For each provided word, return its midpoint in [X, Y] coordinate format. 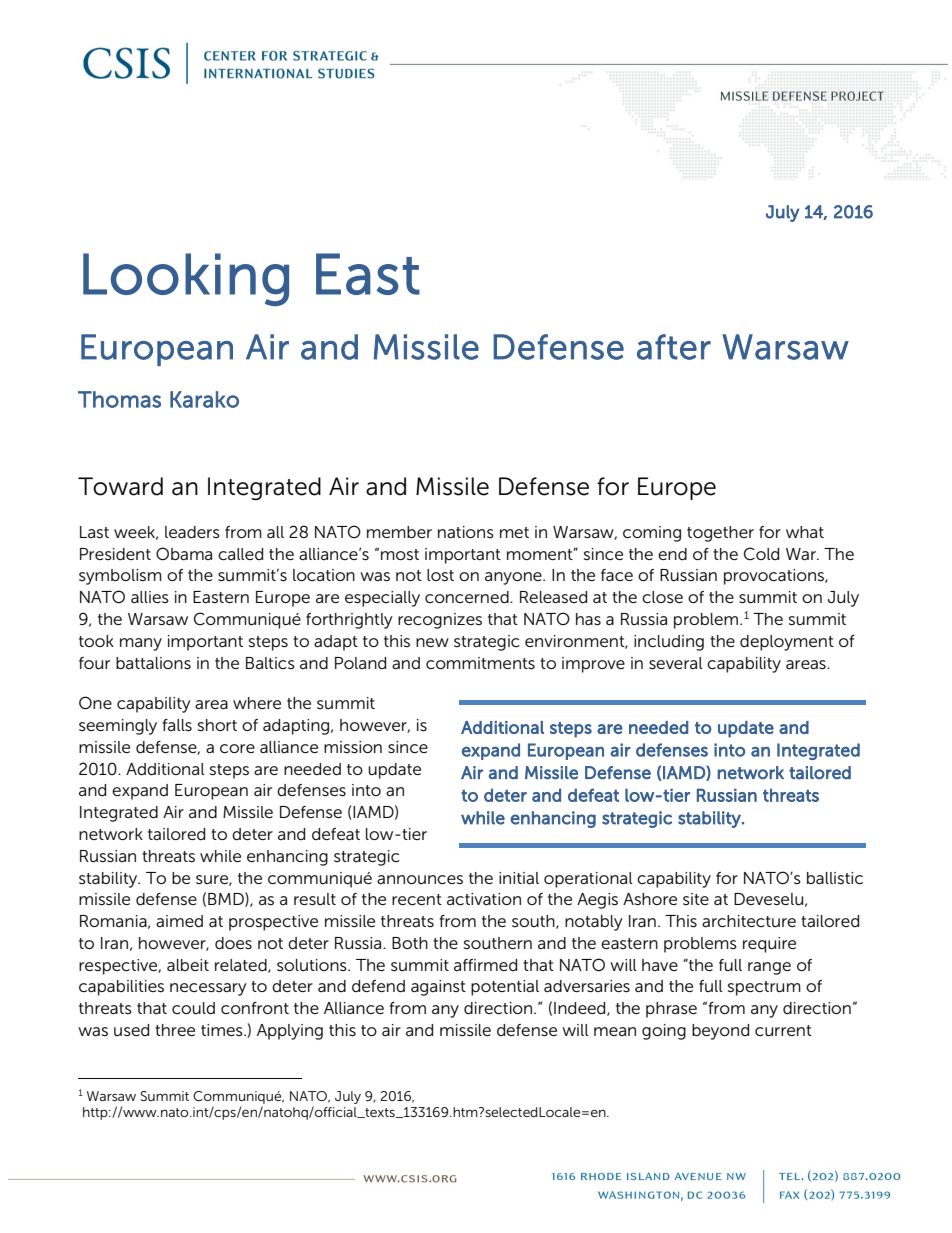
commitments [480, 663]
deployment [787, 643]
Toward [120, 486]
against [438, 988]
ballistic [835, 878]
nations [466, 532]
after [674, 347]
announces [420, 879]
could [193, 1008]
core [237, 748]
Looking [186, 279]
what [805, 532]
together [720, 534]
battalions [153, 663]
